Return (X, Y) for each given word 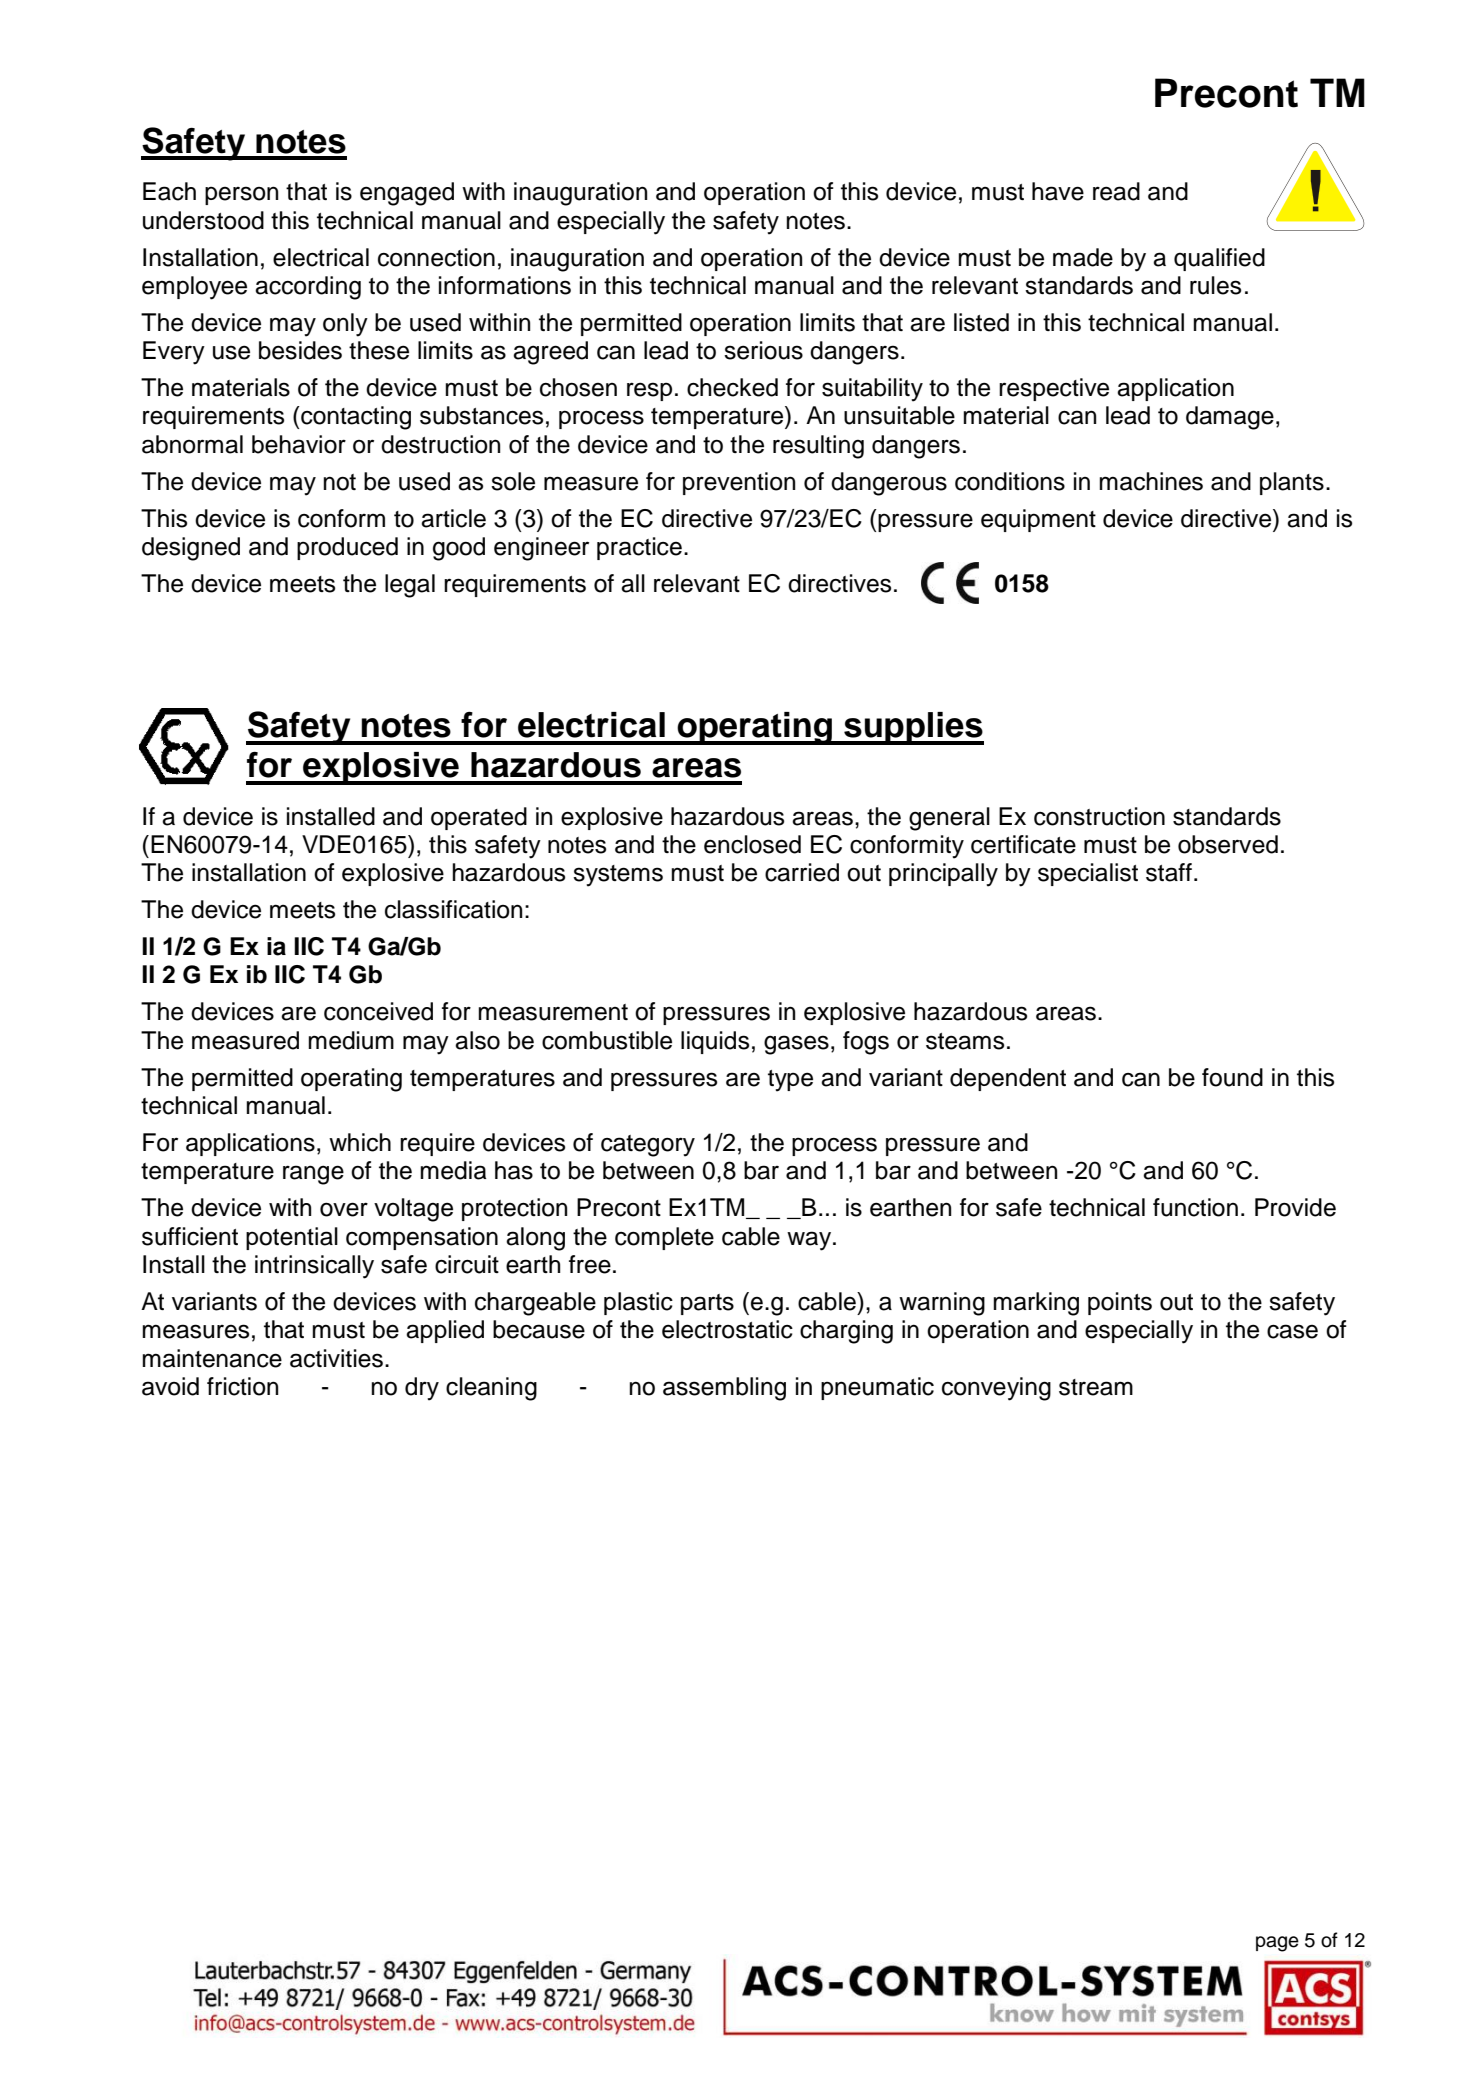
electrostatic (727, 1329)
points (1120, 1303)
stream (1096, 1387)
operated (479, 818)
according (308, 288)
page (1277, 1944)
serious (763, 350)
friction (242, 1386)
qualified (1219, 259)
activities (336, 1358)
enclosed (752, 844)
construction (1099, 816)
